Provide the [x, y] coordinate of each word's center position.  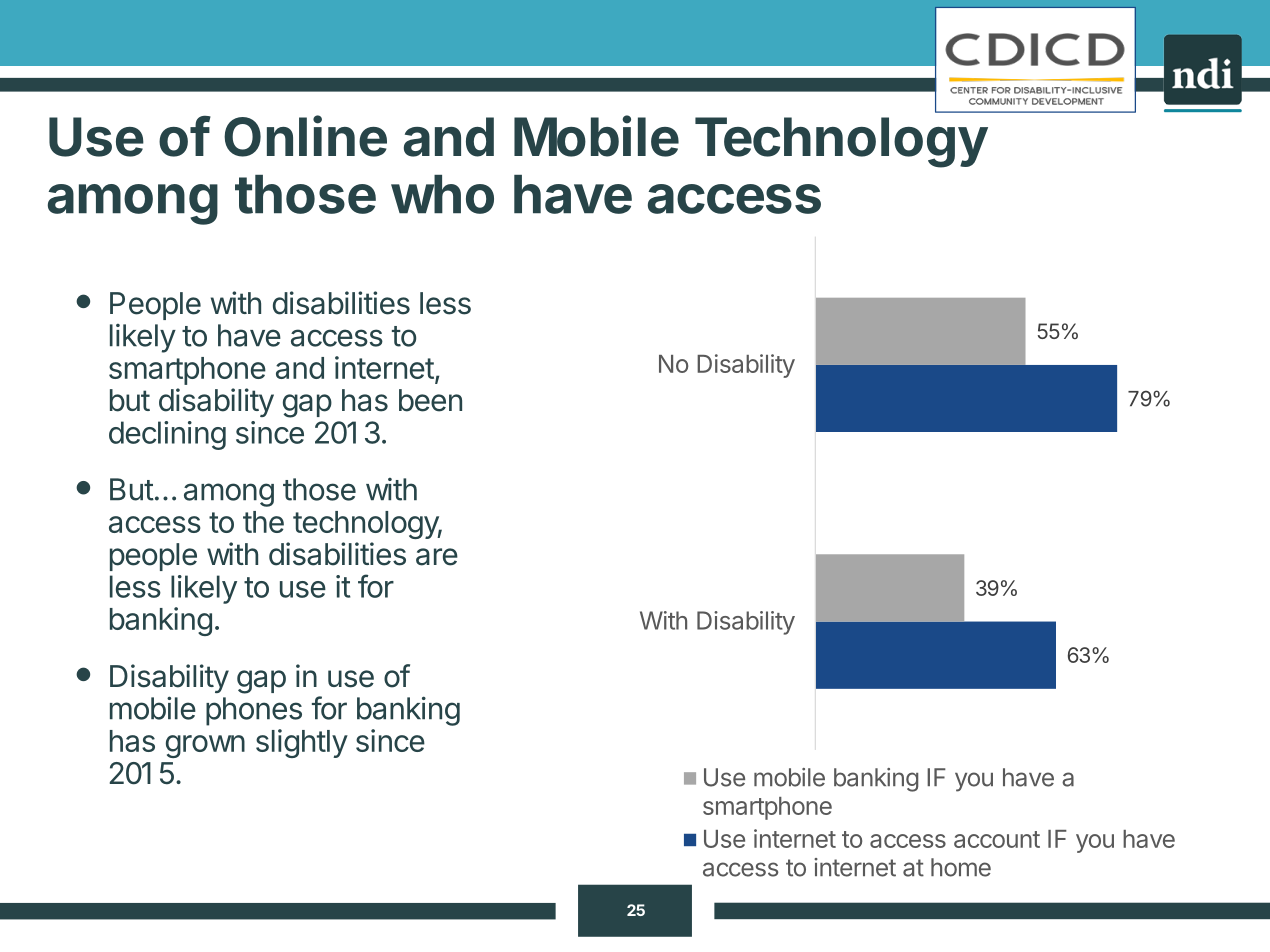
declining [167, 435]
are [437, 557]
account [997, 839]
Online [305, 136]
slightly [302, 743]
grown [205, 746]
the [263, 522]
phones [254, 711]
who [442, 194]
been [430, 400]
